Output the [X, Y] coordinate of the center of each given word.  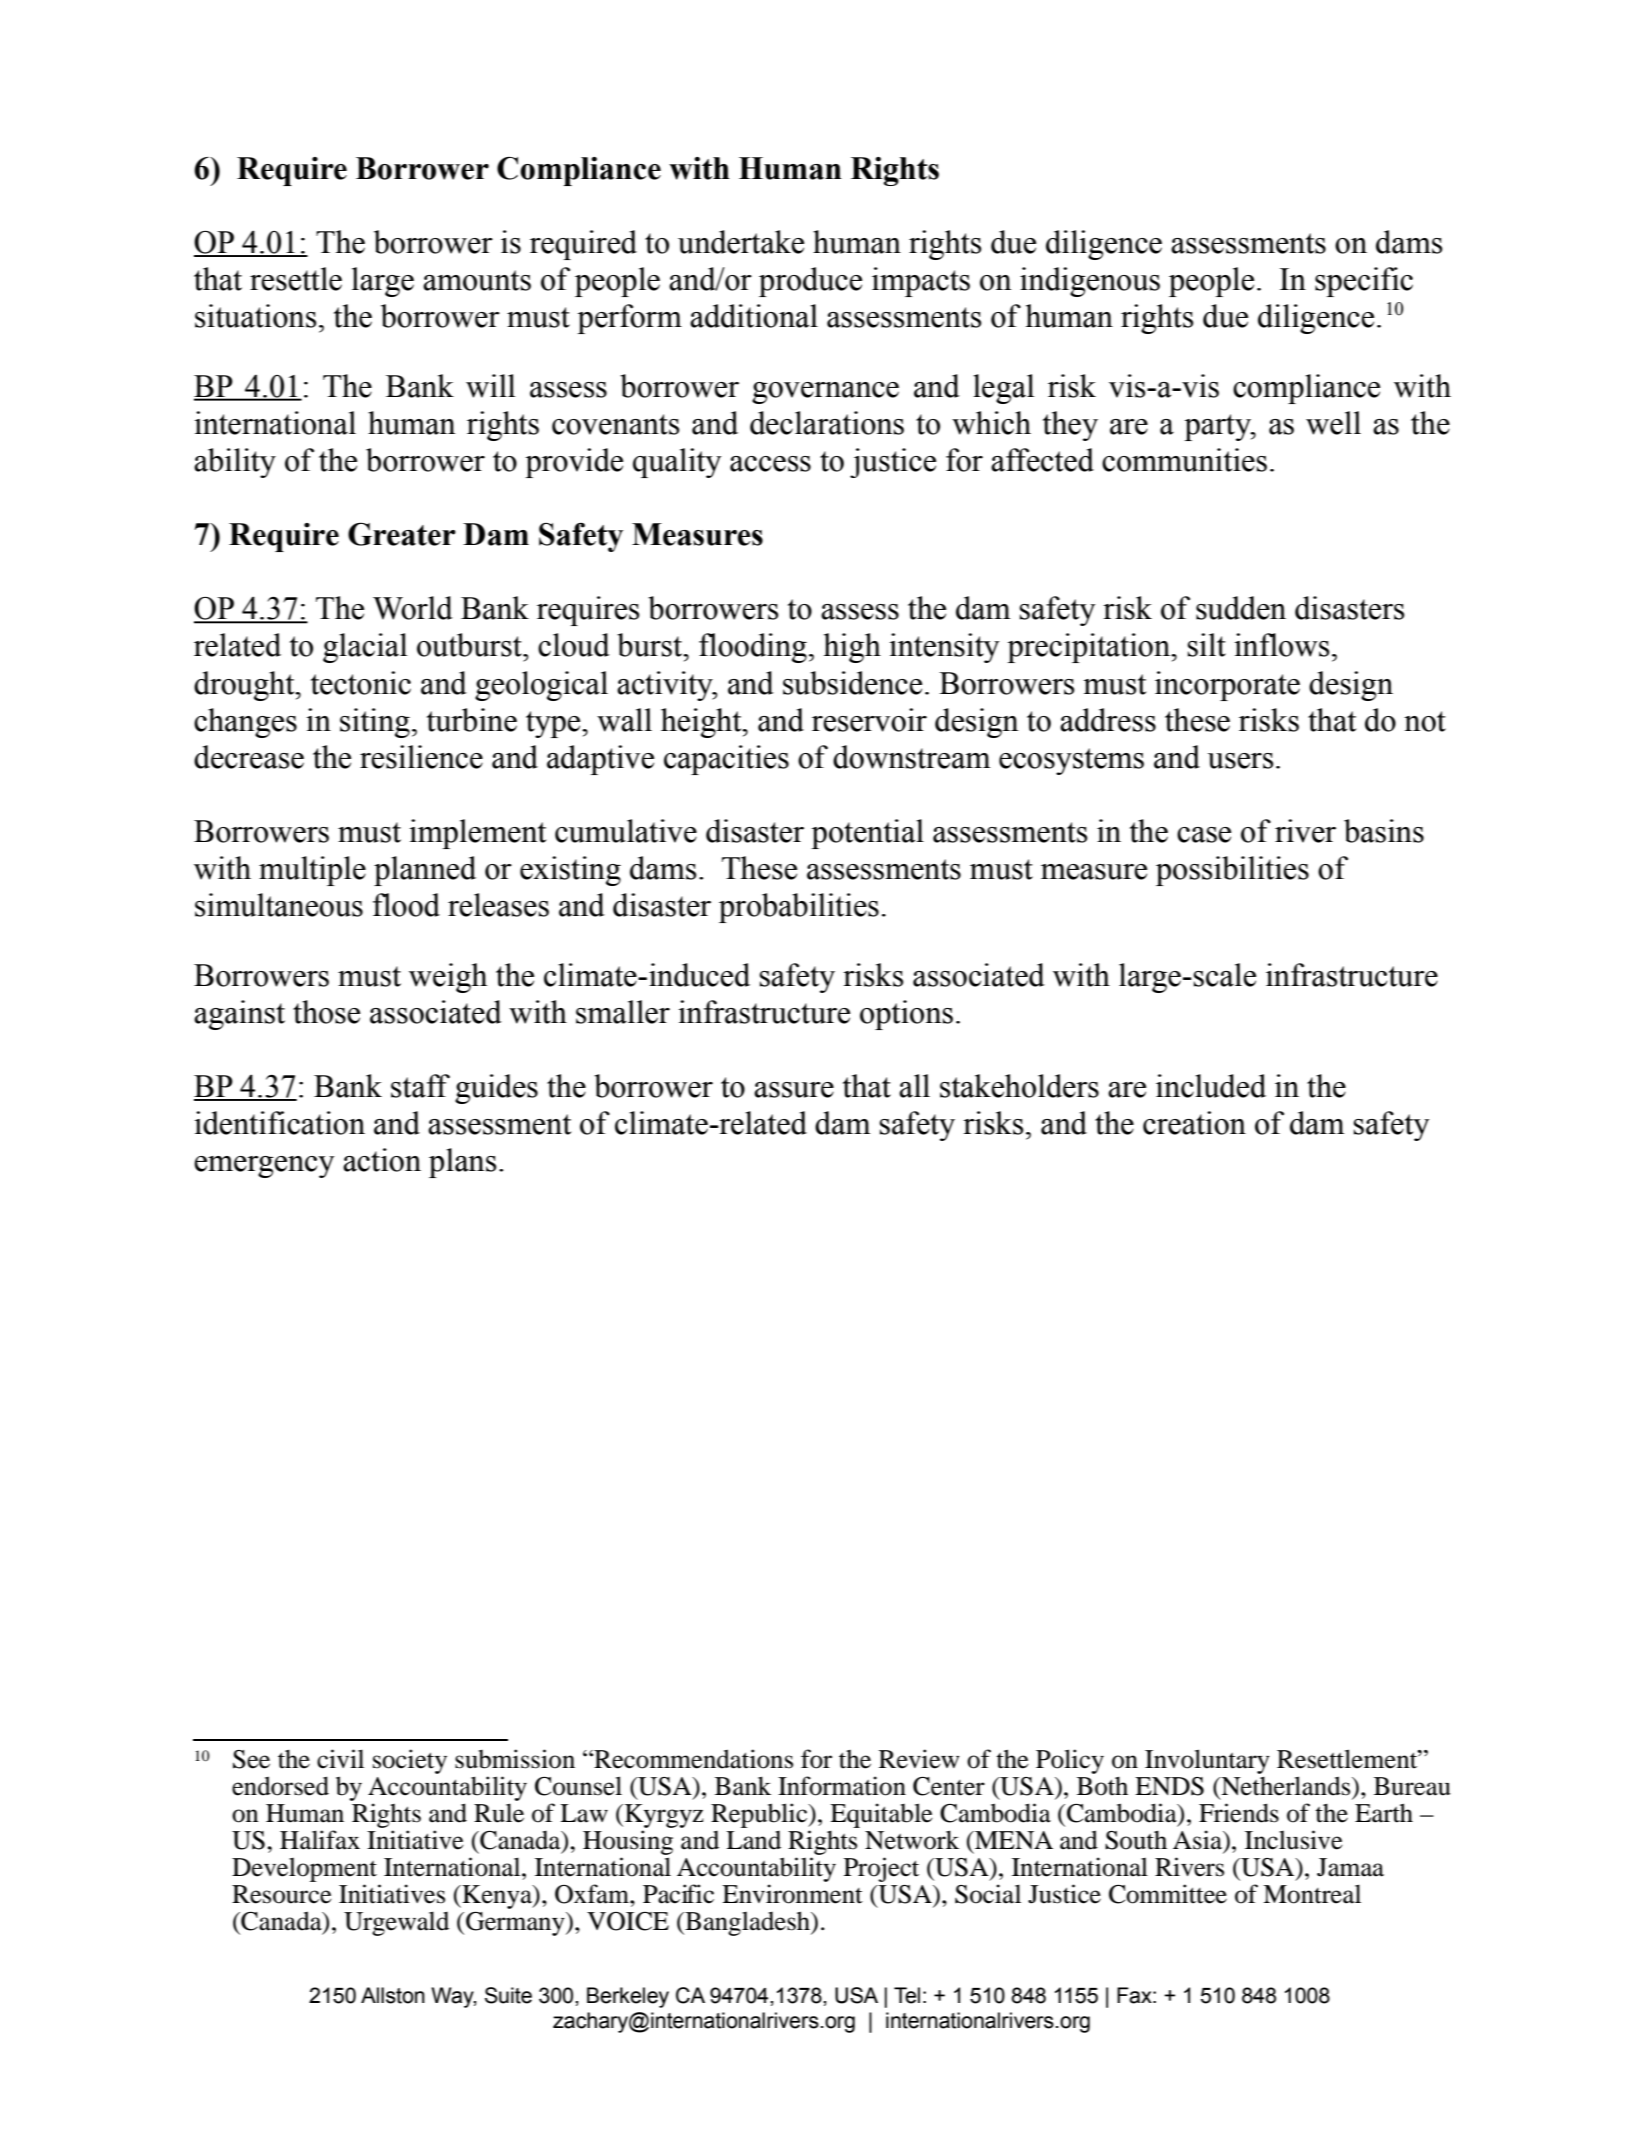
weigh [448, 978]
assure [794, 1090]
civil [340, 1759]
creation [1194, 1123]
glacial [365, 648]
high [852, 648]
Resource [282, 1894]
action [382, 1160]
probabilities [799, 908]
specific [1364, 282]
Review [919, 1759]
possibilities [1232, 871]
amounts [477, 280]
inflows [1281, 645]
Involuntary [1207, 1761]
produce [810, 282]
